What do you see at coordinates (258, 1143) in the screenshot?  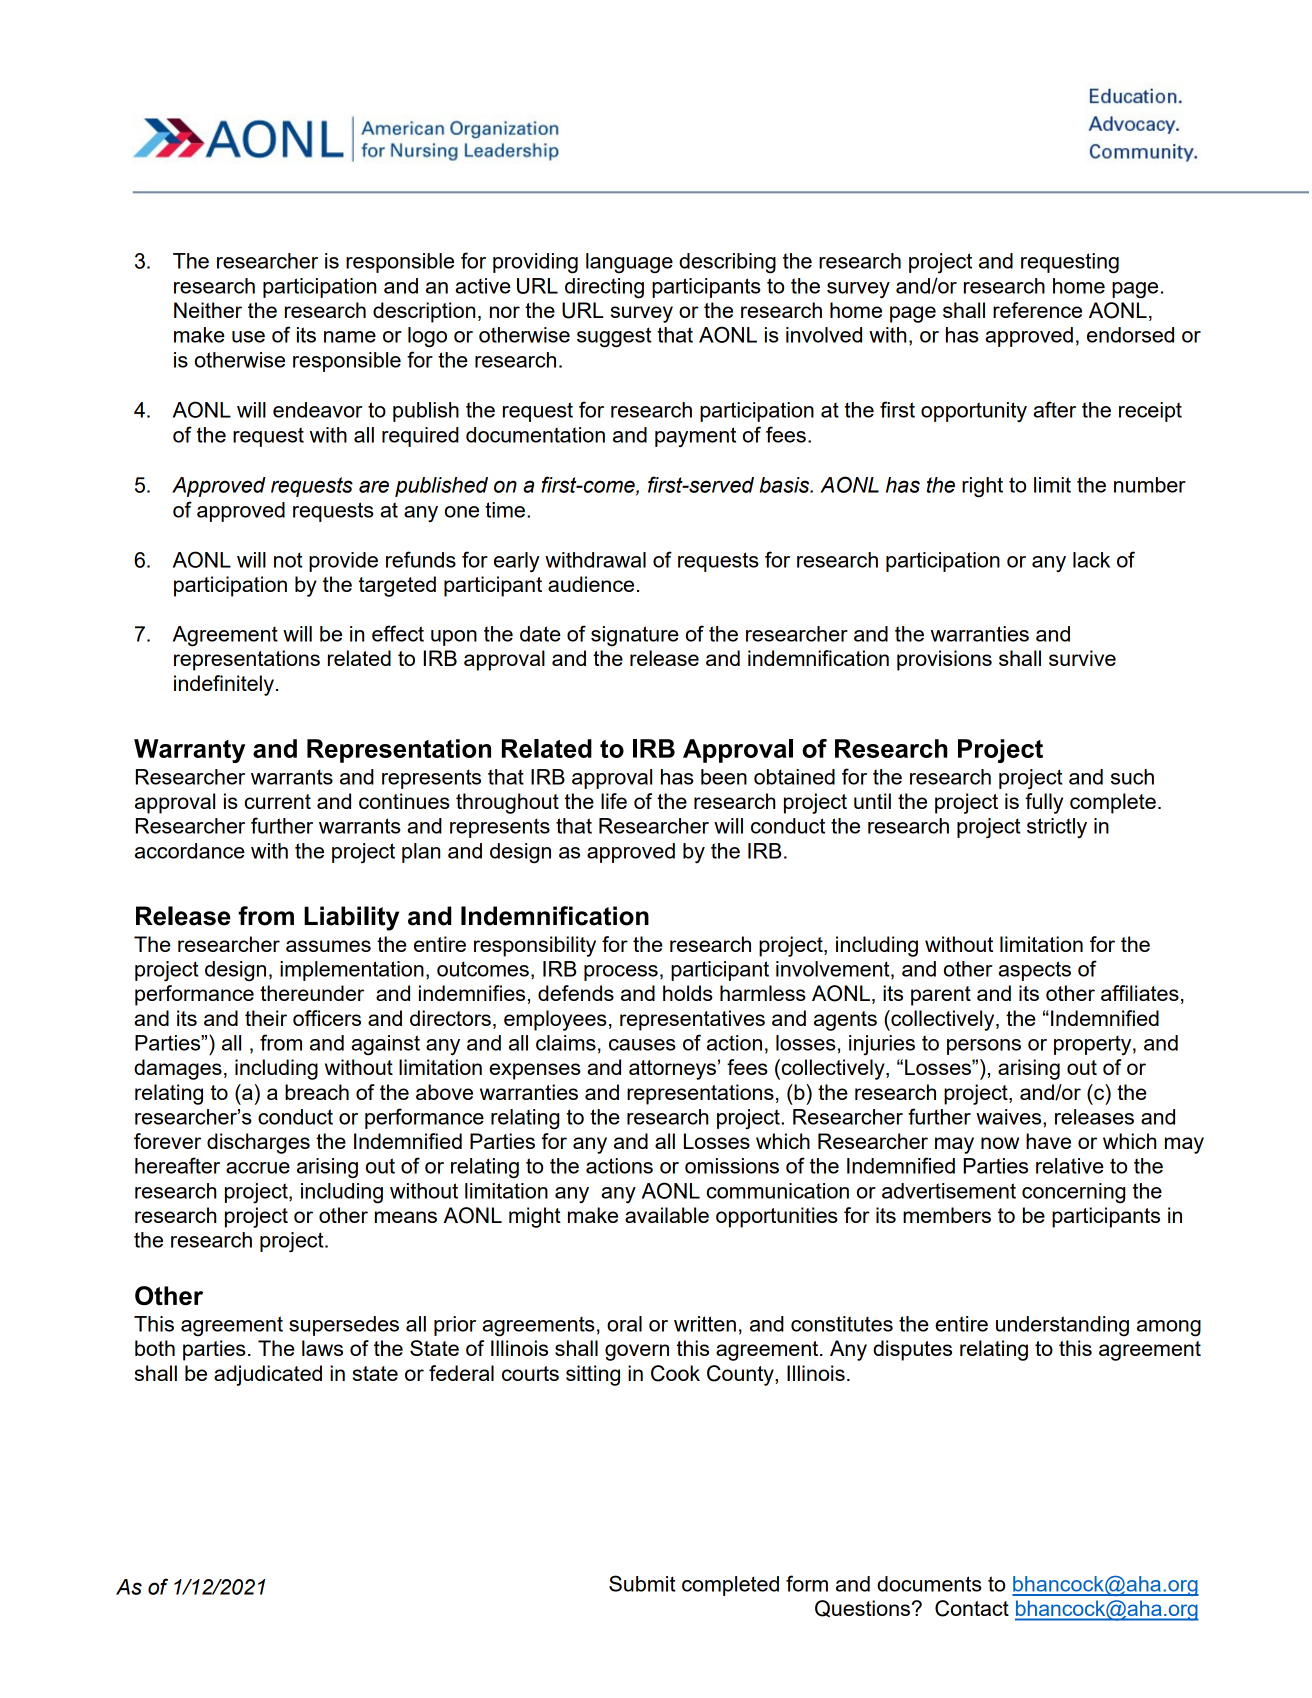 I see `discharges` at bounding box center [258, 1143].
